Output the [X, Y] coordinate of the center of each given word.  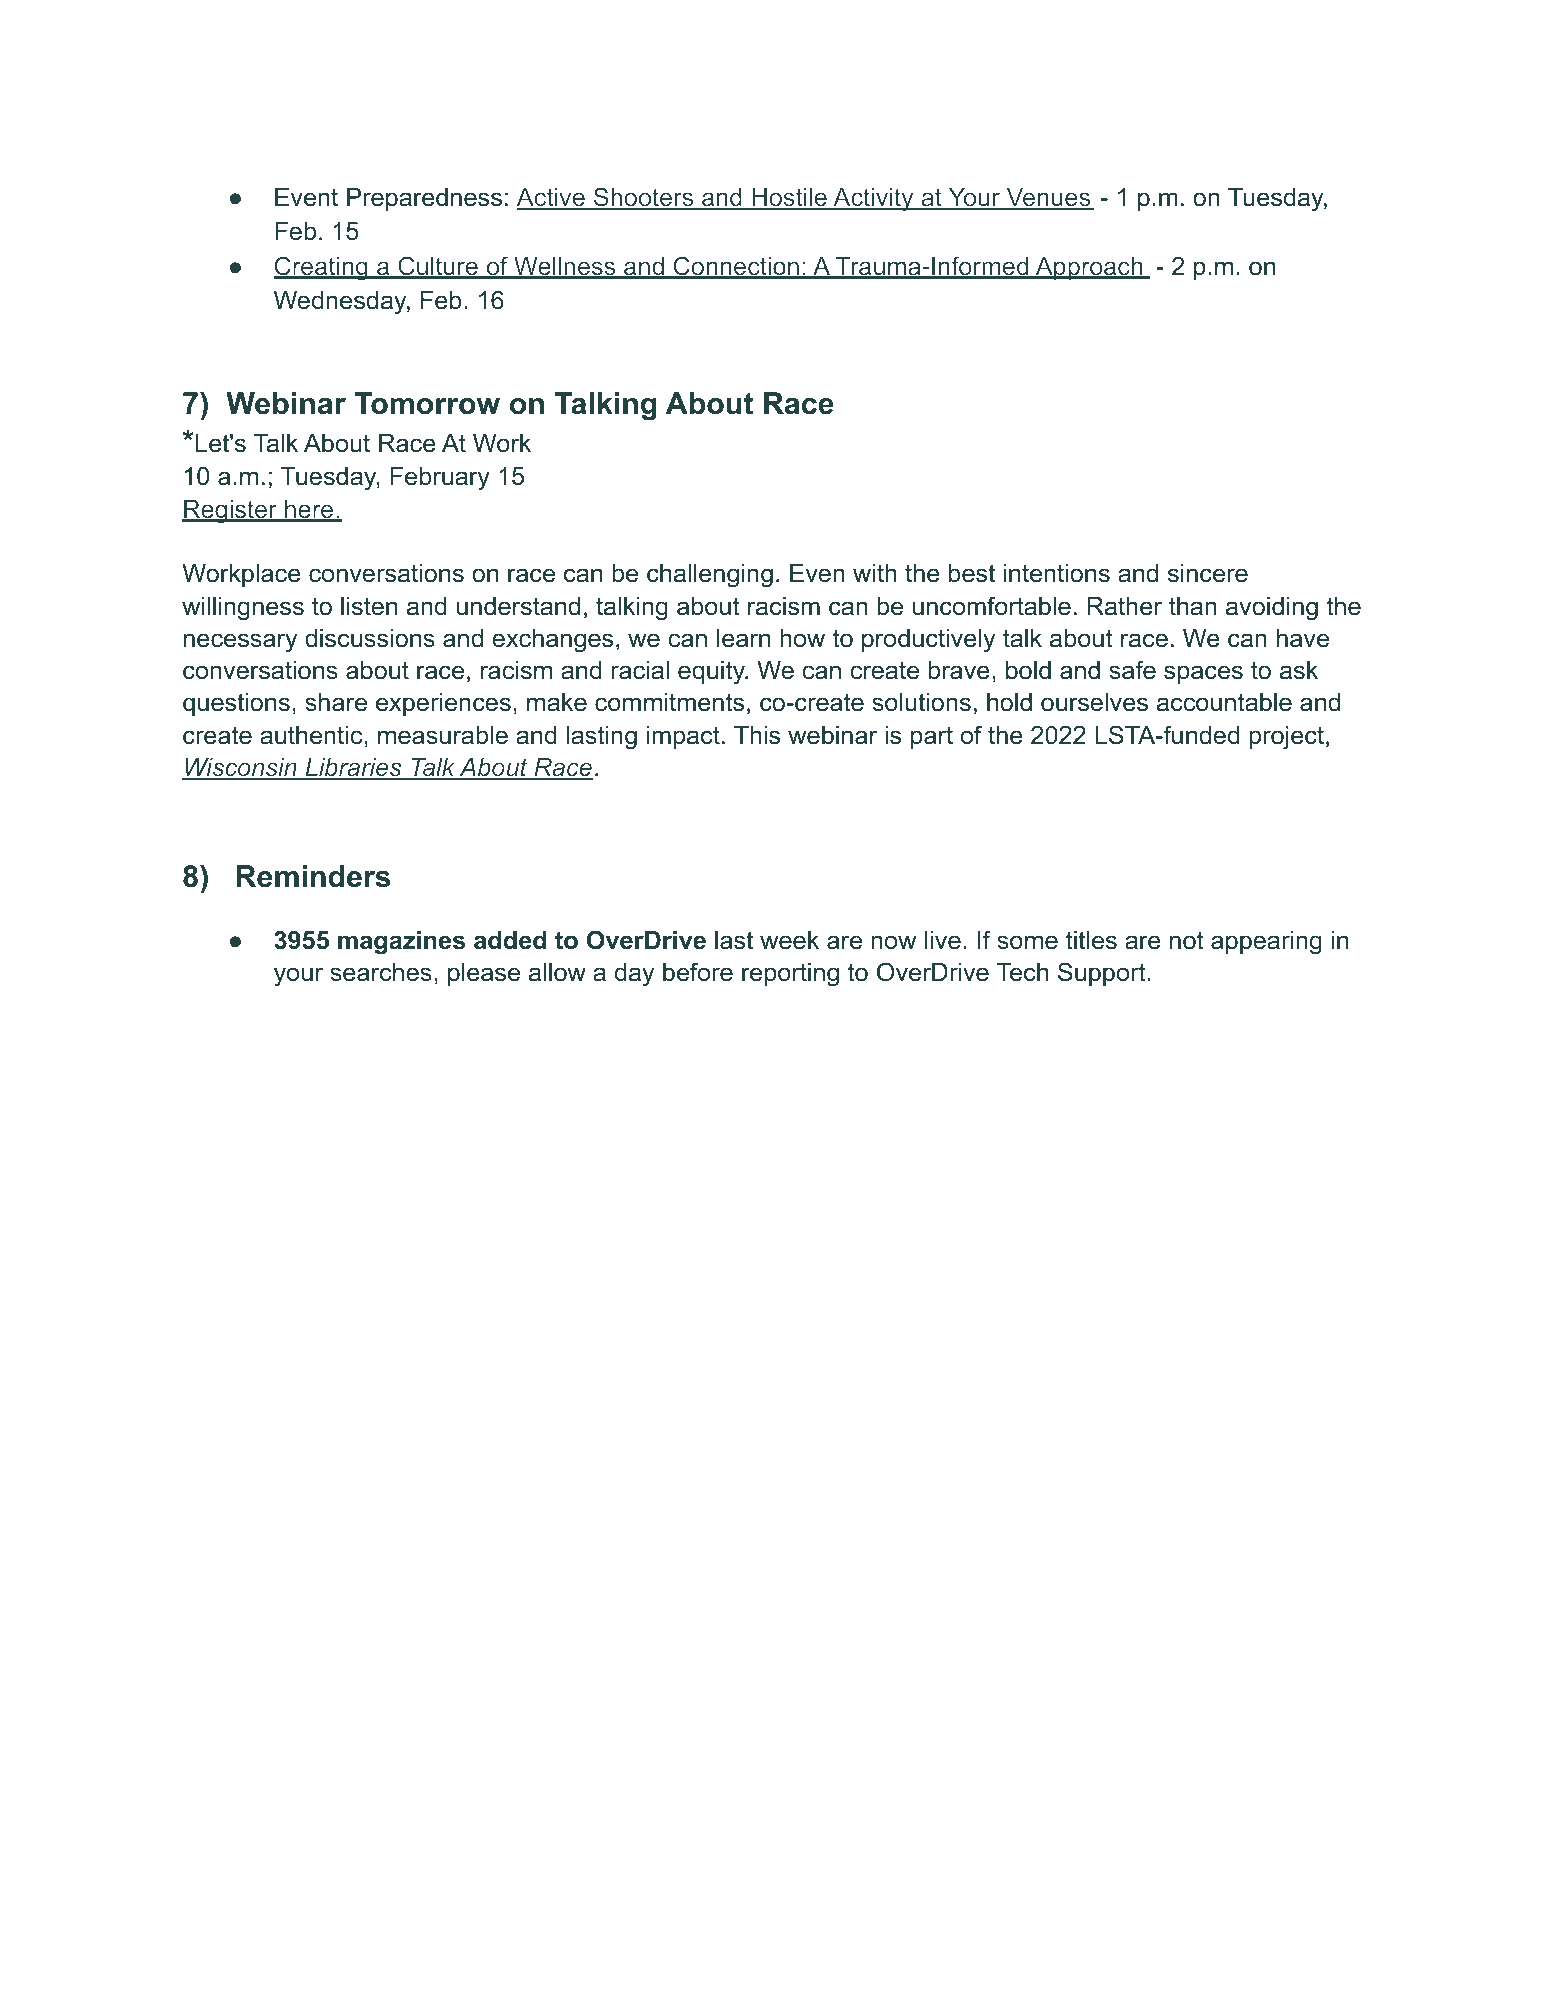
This [757, 735]
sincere [1208, 573]
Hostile [789, 198]
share [336, 702]
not [1187, 940]
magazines [401, 943]
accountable [1224, 702]
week [789, 940]
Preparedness [424, 199]
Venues [1048, 198]
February [440, 479]
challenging [710, 576]
